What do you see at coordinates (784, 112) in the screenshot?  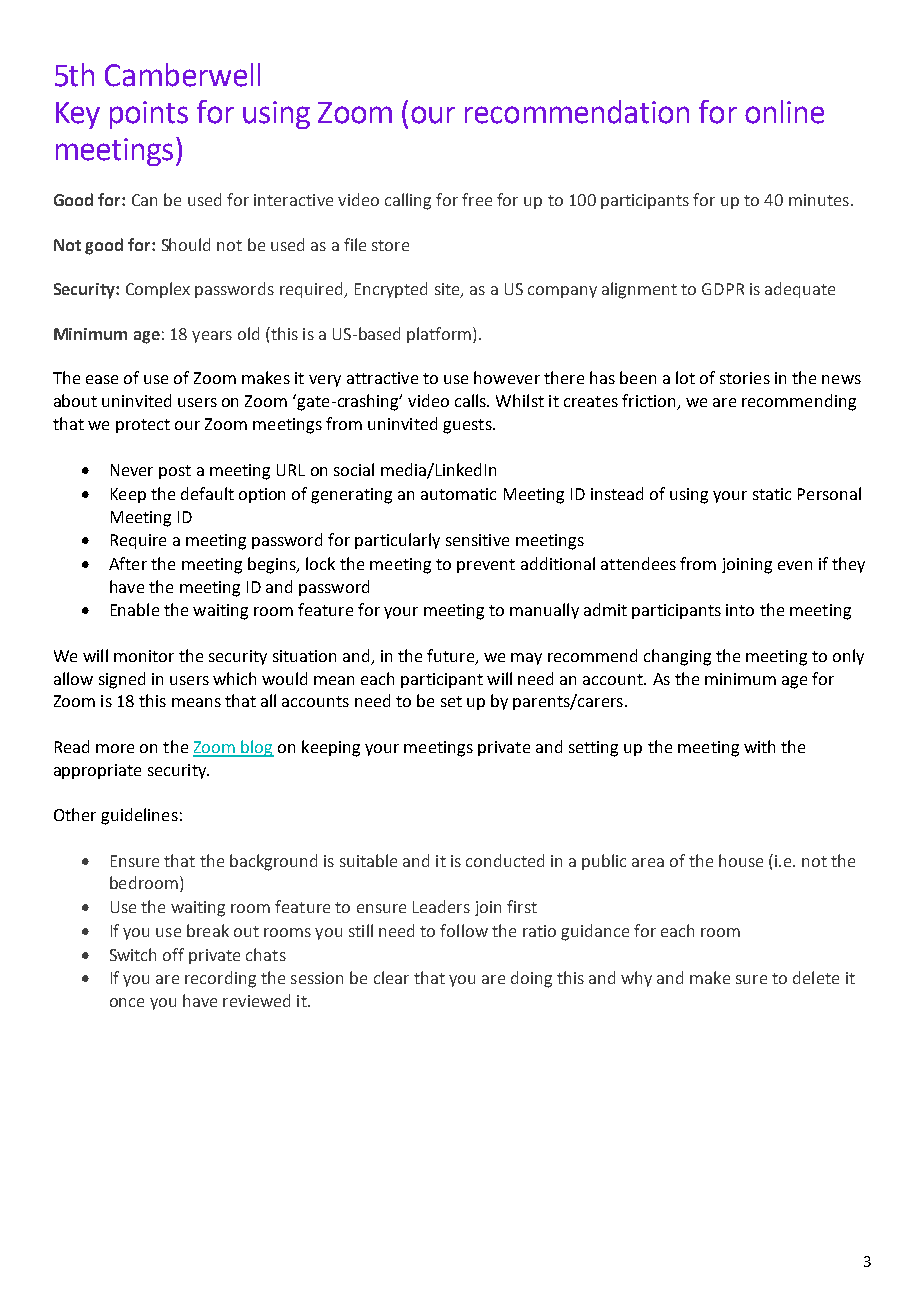 I see `online` at bounding box center [784, 112].
